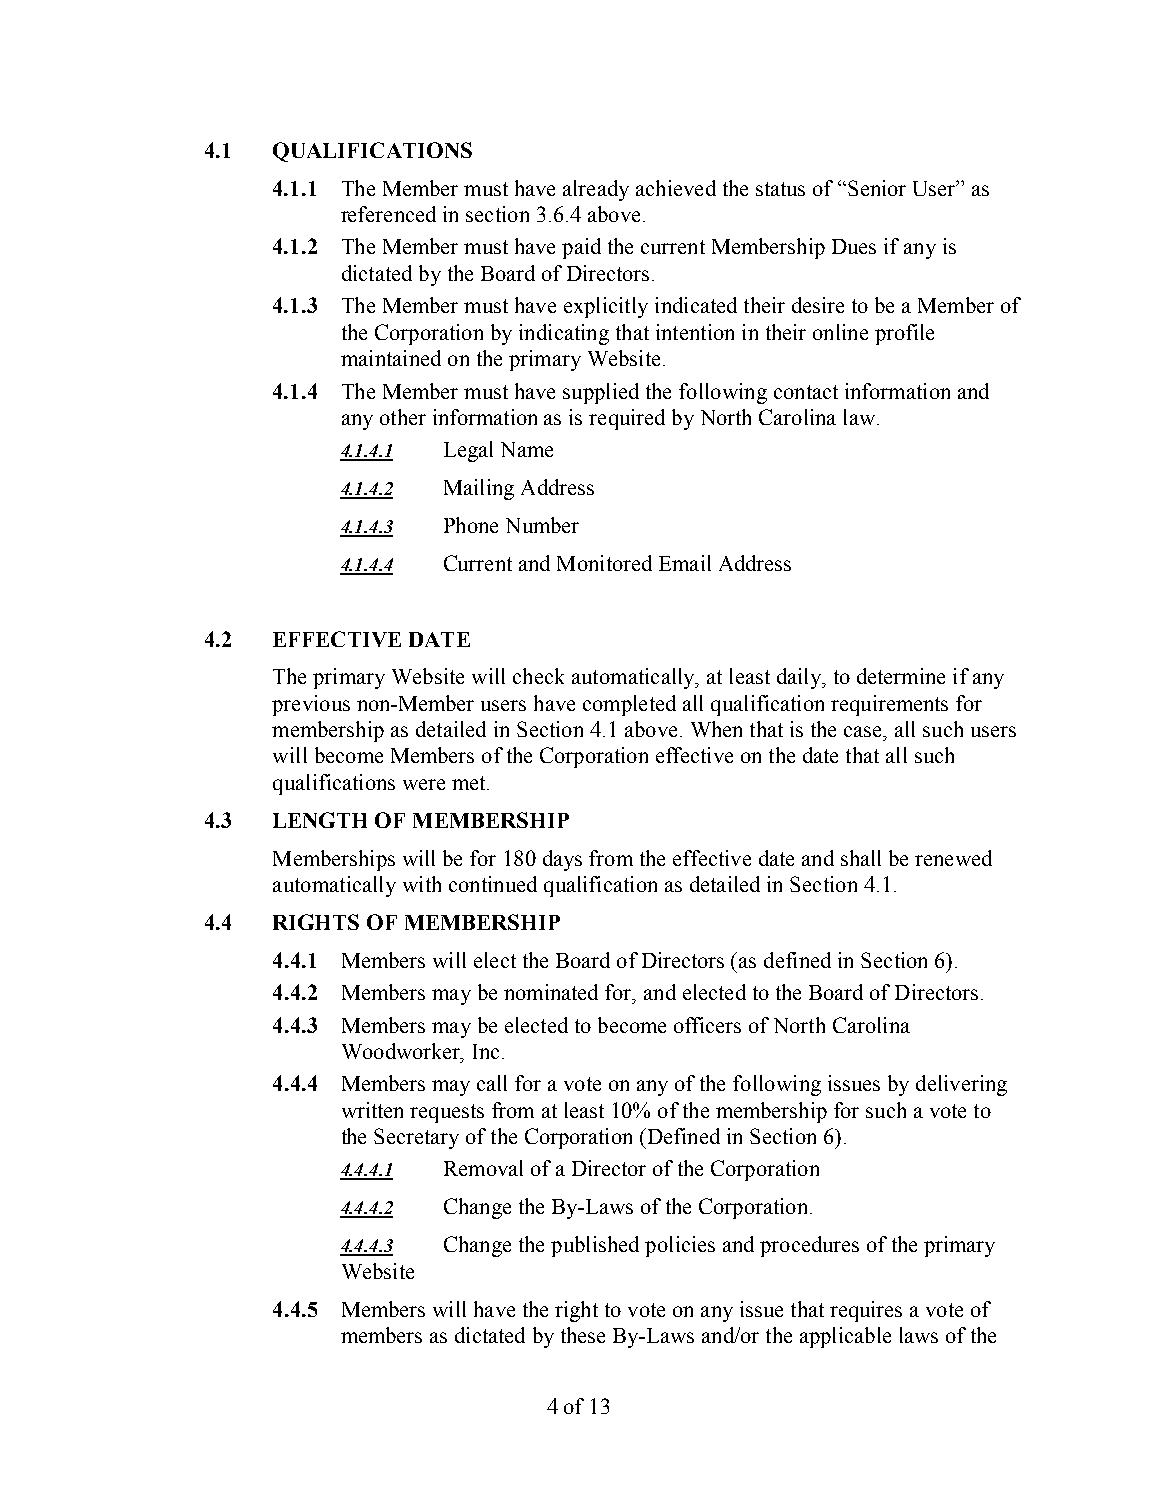 This screenshot has width=1158, height=1499. Describe the element at coordinates (877, 188) in the screenshot. I see `Senior` at that location.
